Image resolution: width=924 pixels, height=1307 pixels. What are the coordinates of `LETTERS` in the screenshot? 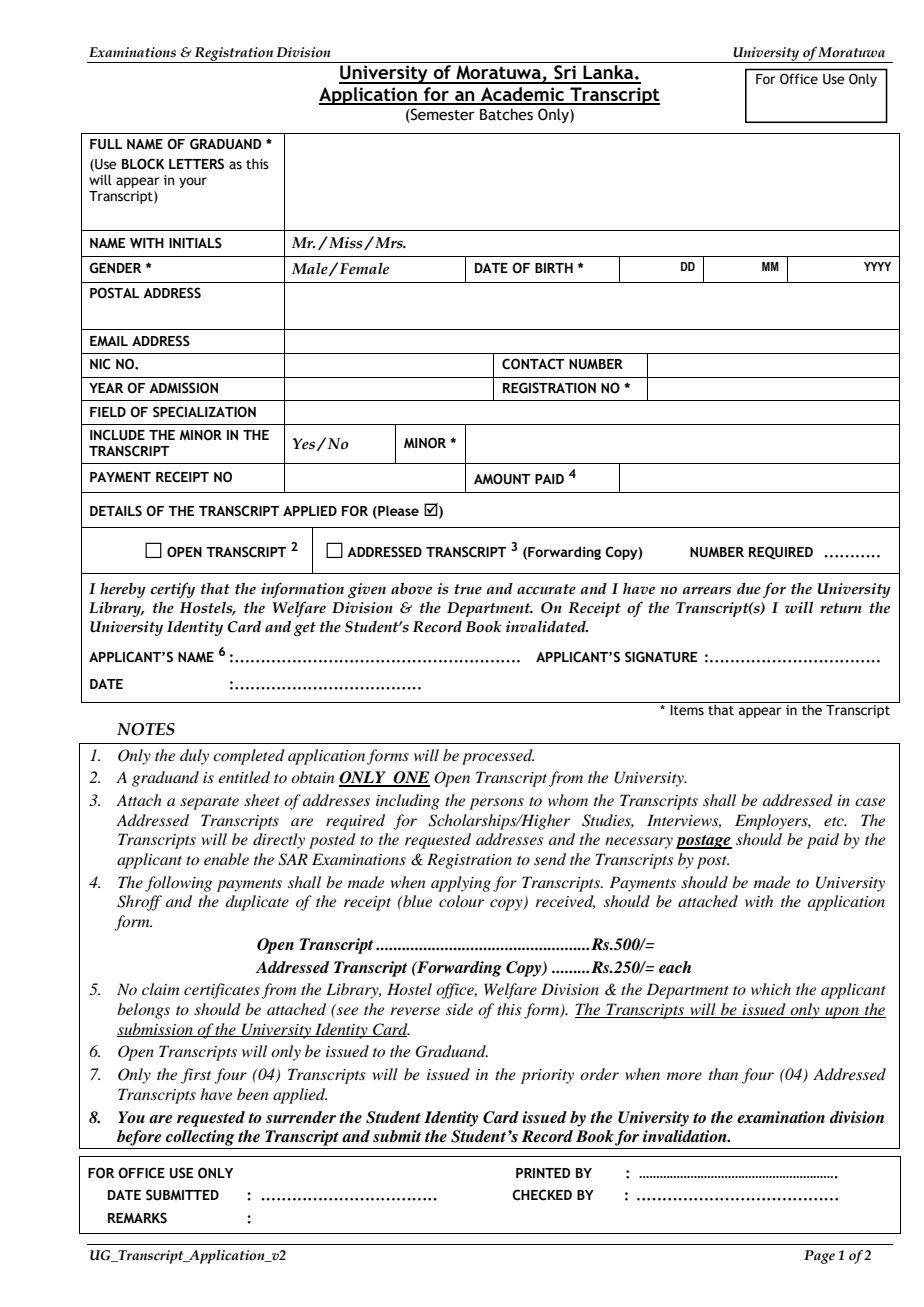 It's located at (196, 164).
